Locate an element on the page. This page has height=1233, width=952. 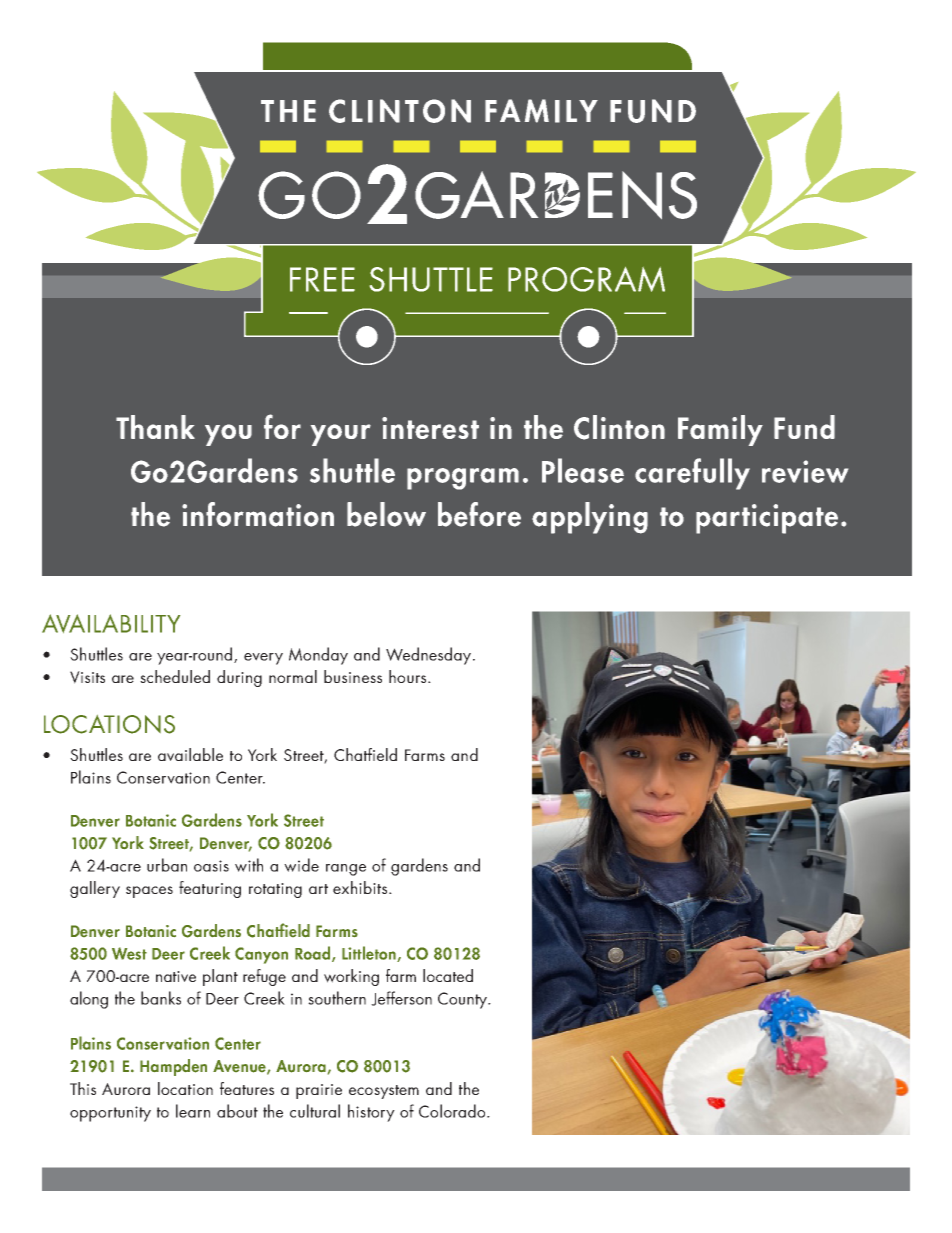
located is located at coordinates (448, 975).
